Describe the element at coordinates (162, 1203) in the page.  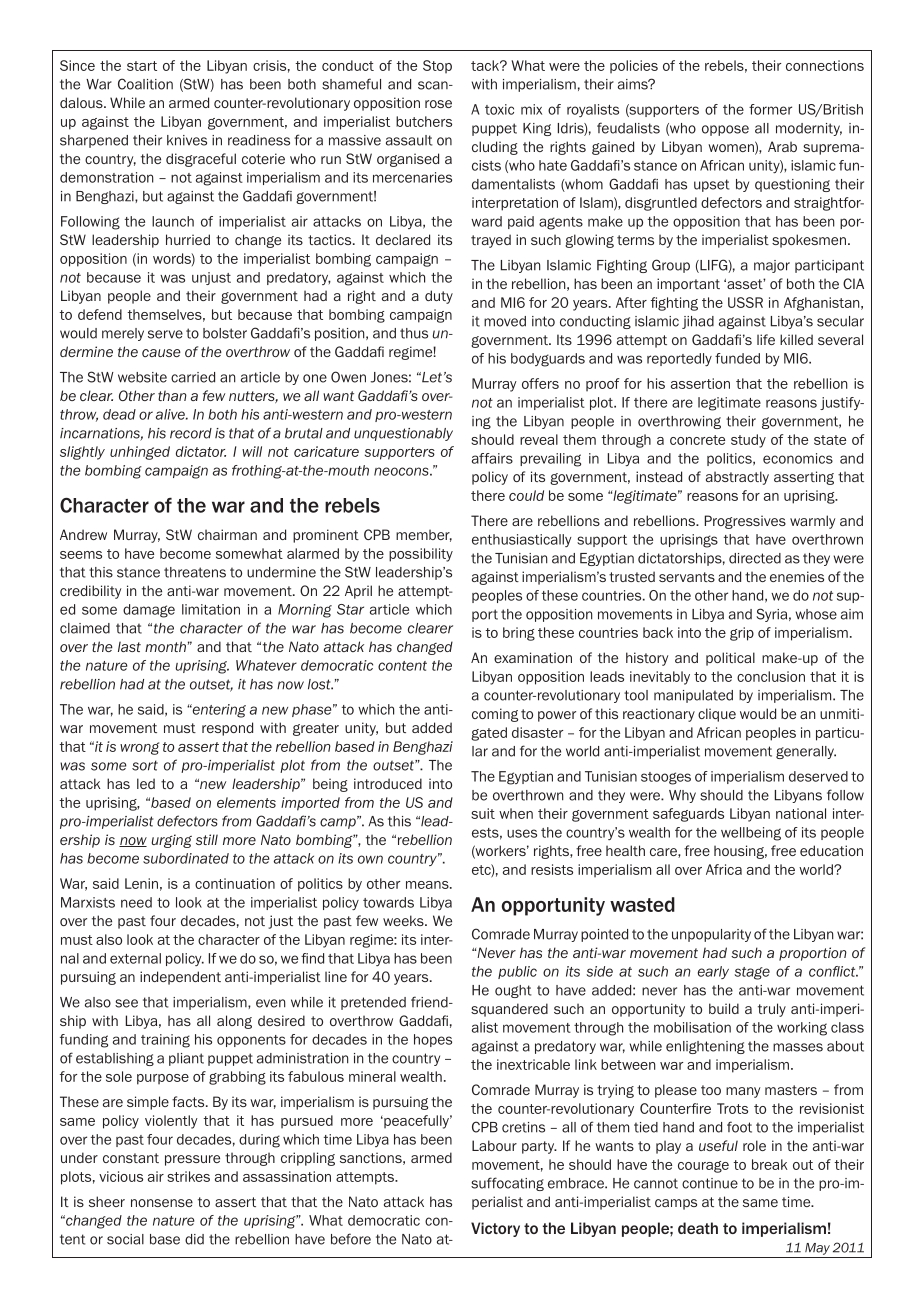
I see `nonsense` at that location.
